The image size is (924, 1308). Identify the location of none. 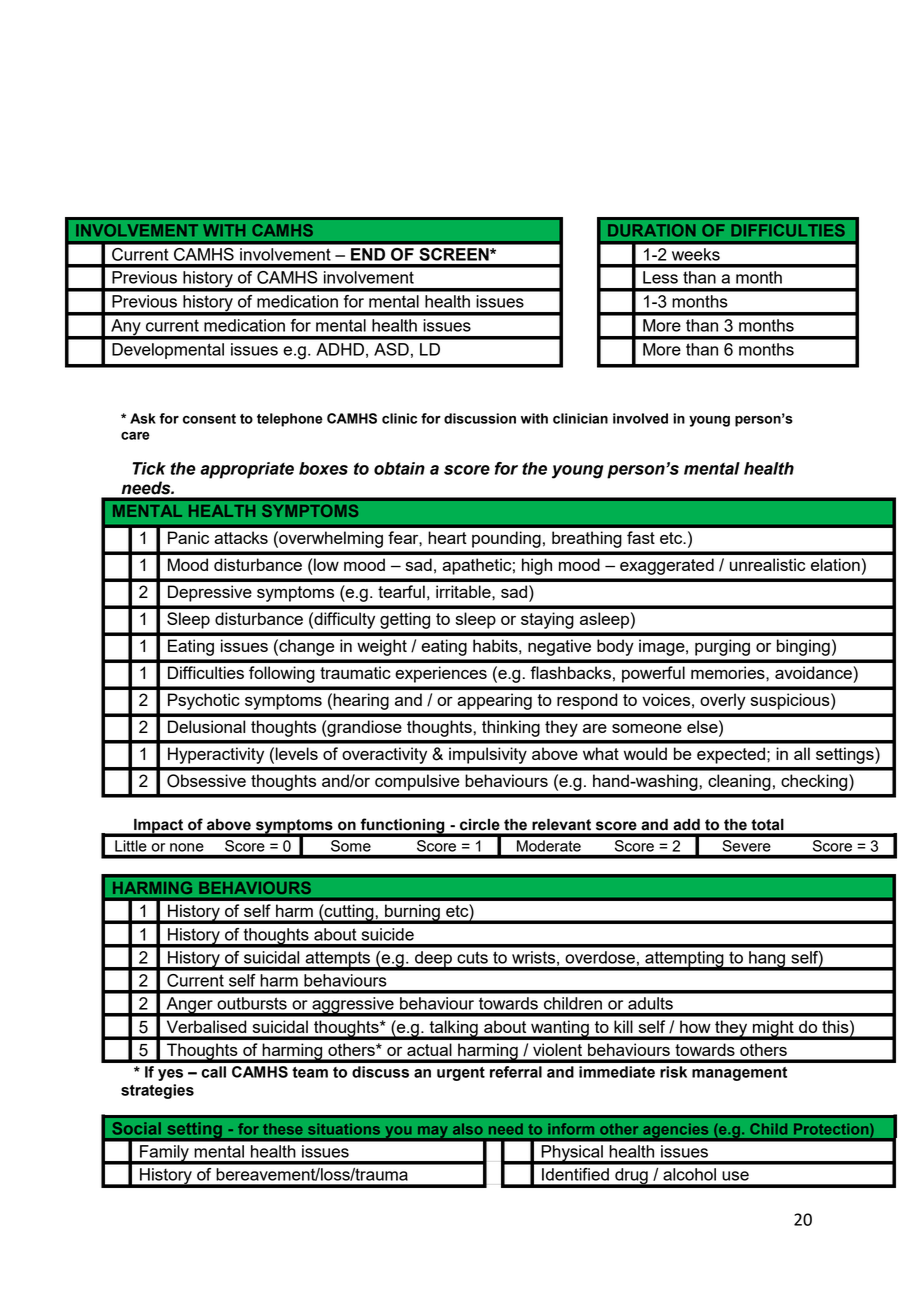
(187, 847).
